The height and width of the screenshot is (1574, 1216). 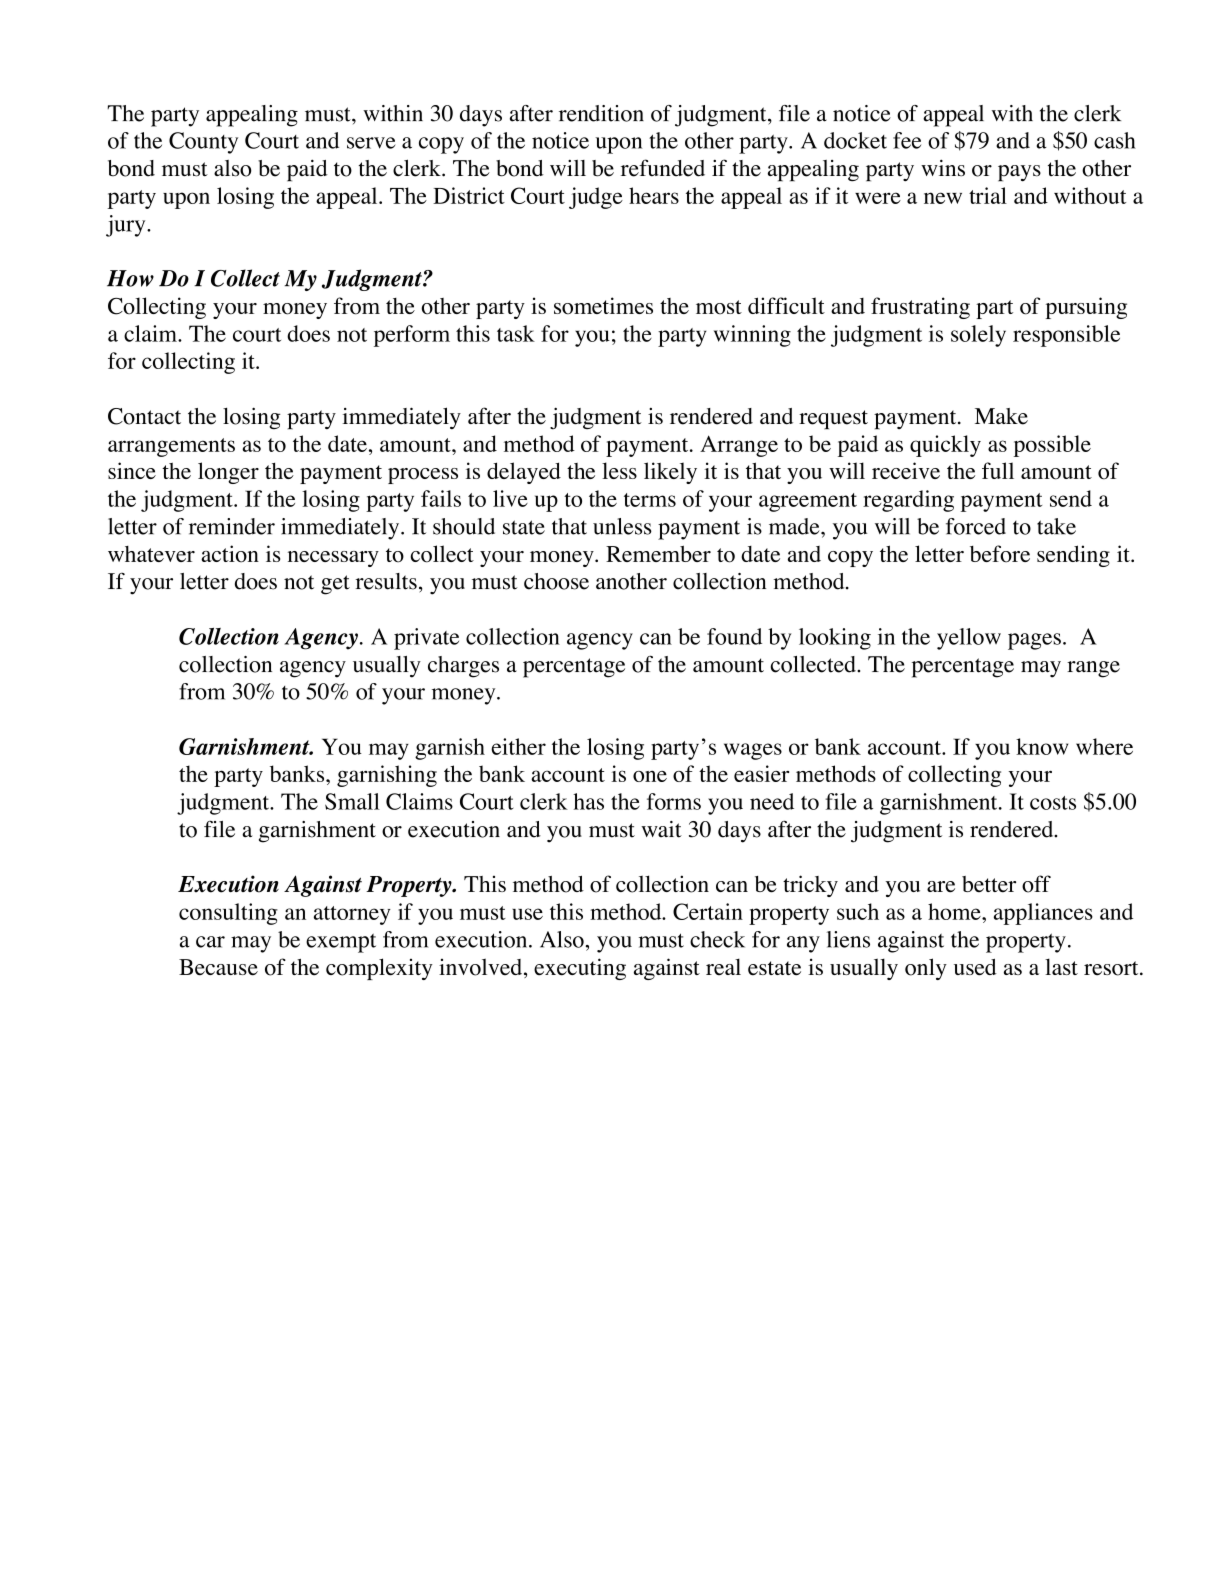 I want to click on car, so click(x=210, y=942).
